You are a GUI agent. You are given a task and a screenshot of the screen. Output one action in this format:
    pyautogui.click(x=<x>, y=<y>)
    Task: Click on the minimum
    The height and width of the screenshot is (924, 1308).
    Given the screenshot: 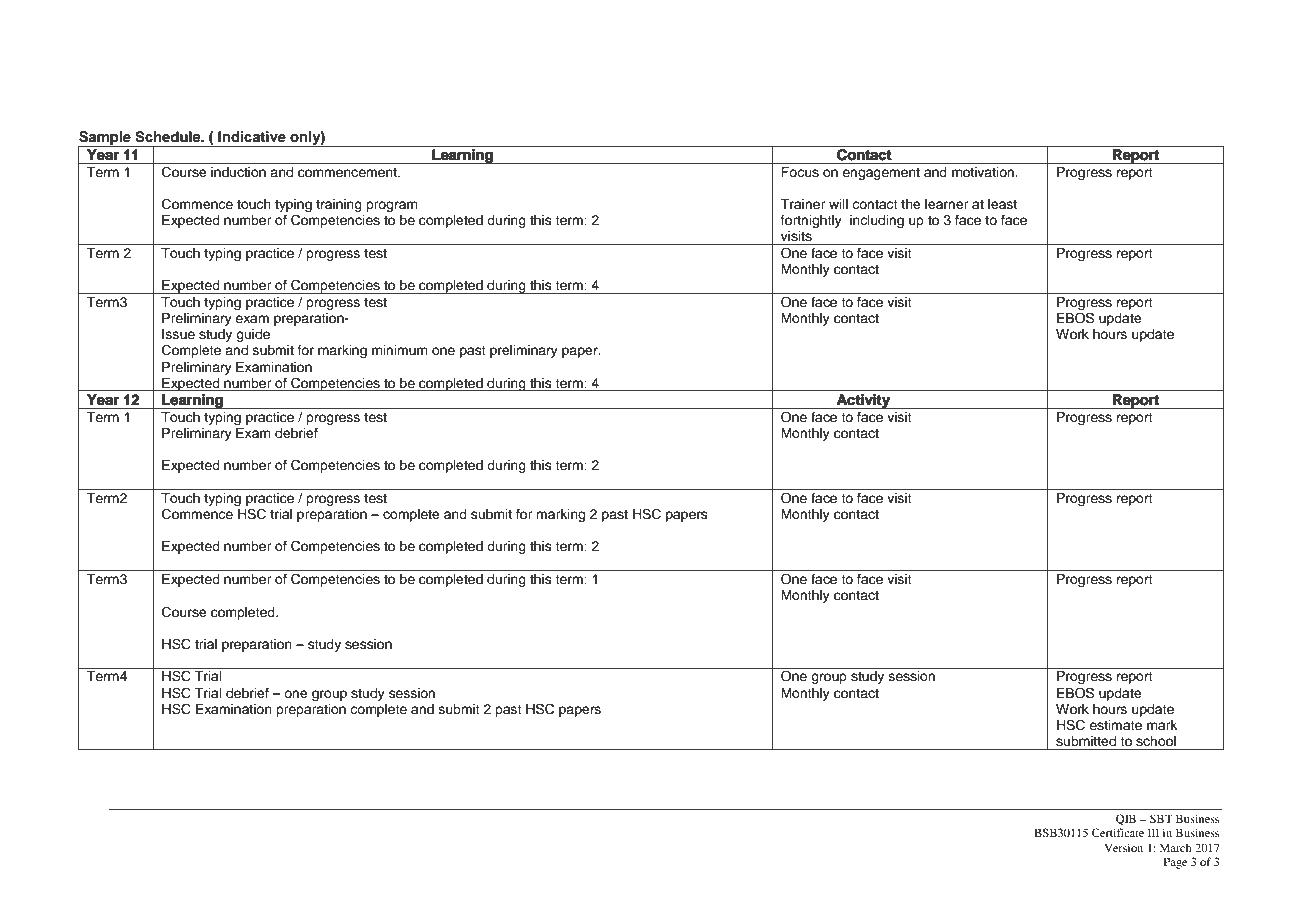 What is the action you would take?
    pyautogui.click(x=400, y=350)
